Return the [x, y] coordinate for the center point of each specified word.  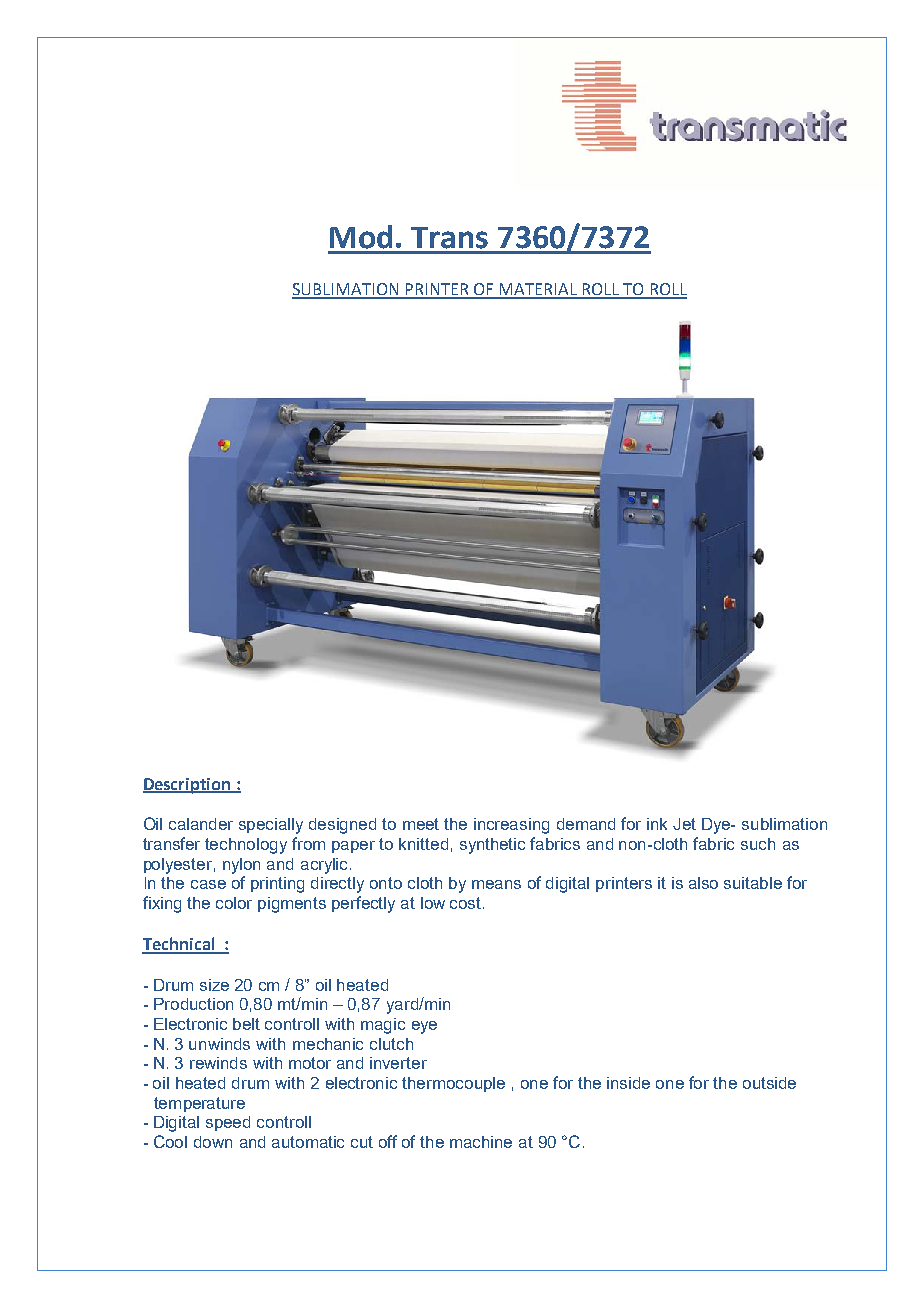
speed [228, 1123]
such [758, 844]
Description [188, 786]
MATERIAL [538, 290]
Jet [684, 824]
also [703, 883]
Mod [361, 237]
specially [271, 826]
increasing [511, 826]
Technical [179, 945]
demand [586, 824]
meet [421, 824]
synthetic [492, 846]
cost [467, 903]
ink [657, 824]
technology [246, 846]
